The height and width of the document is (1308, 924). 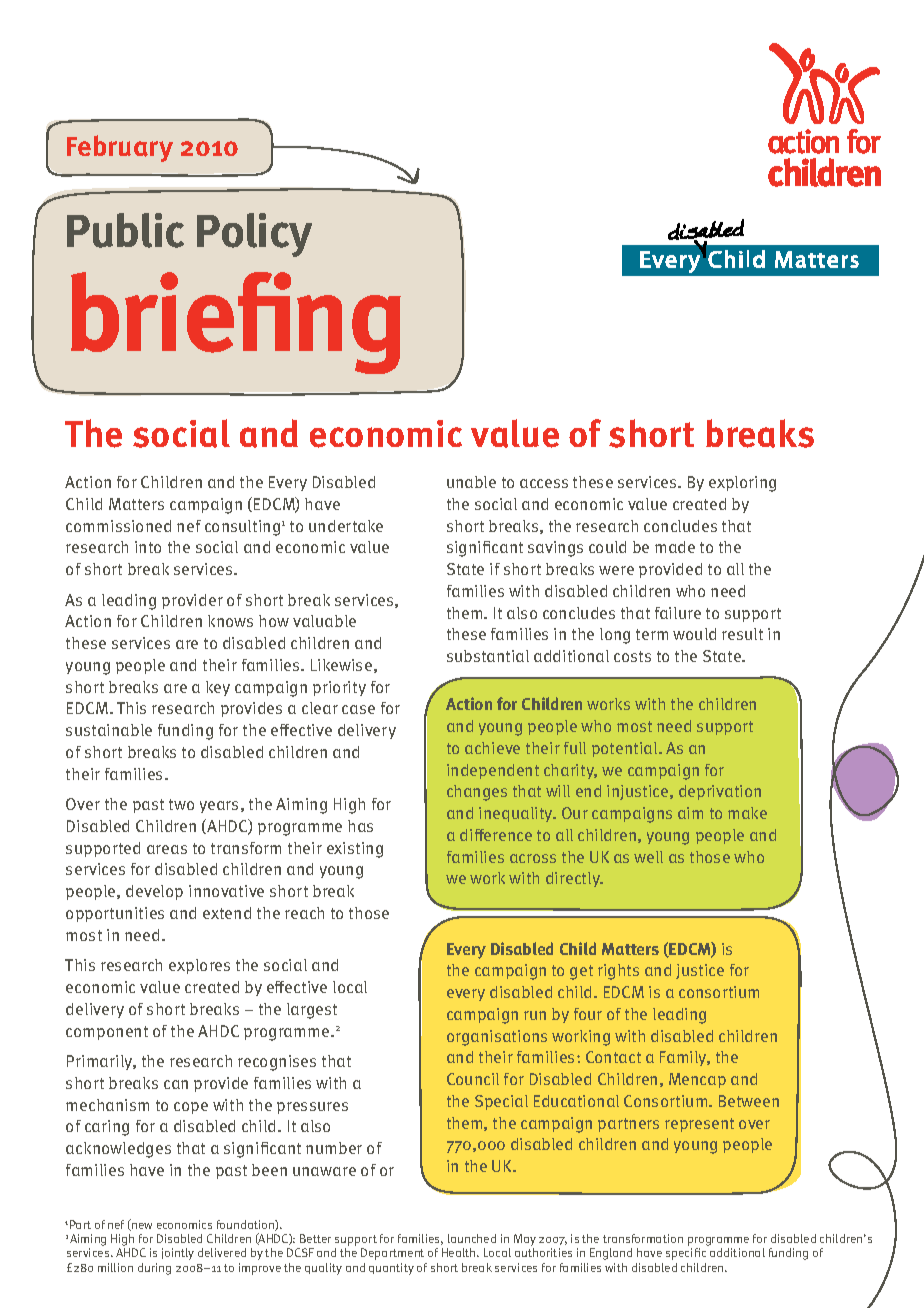 I want to click on specific, so click(x=686, y=1254).
